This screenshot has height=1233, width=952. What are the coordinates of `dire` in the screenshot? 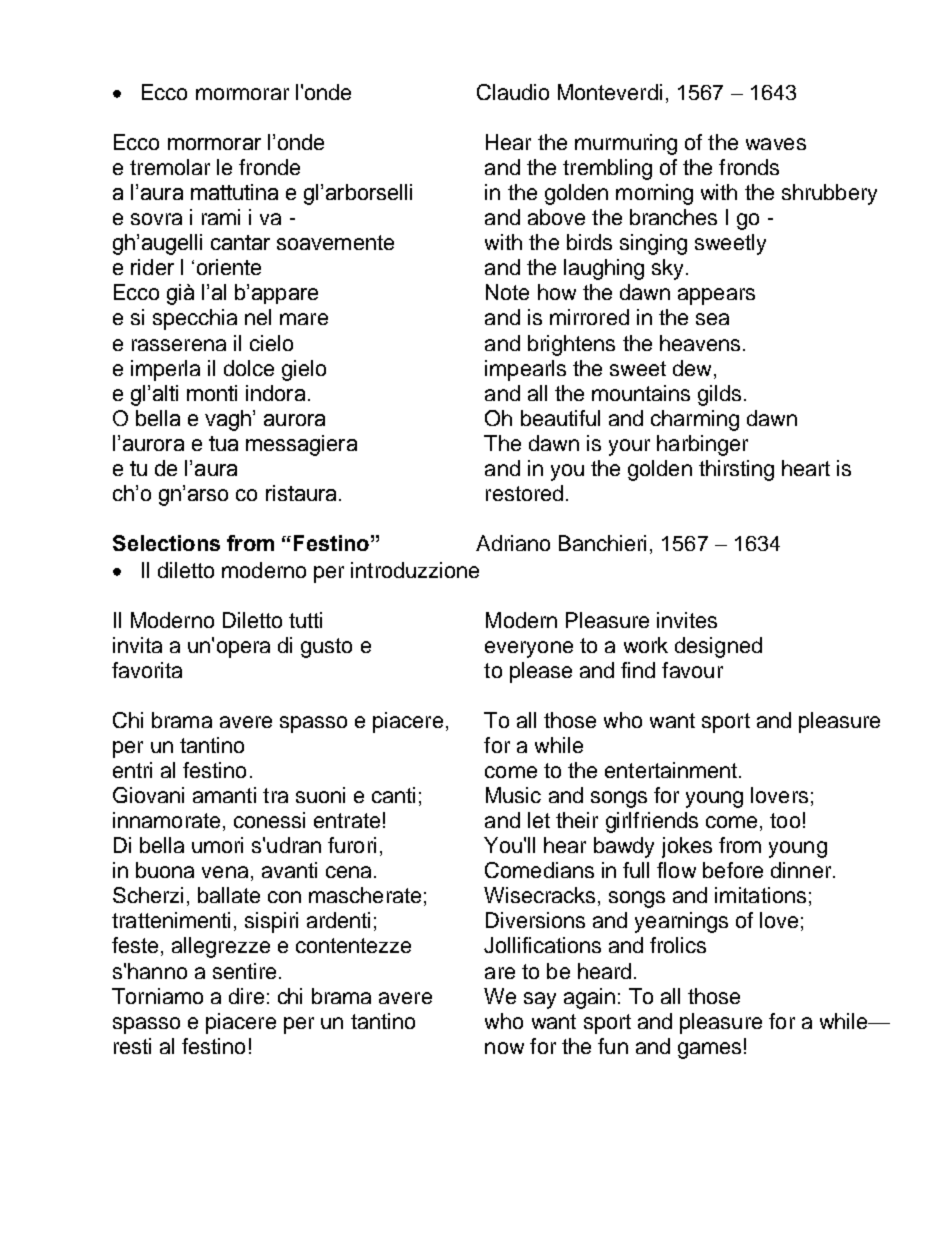 It's located at (246, 996).
